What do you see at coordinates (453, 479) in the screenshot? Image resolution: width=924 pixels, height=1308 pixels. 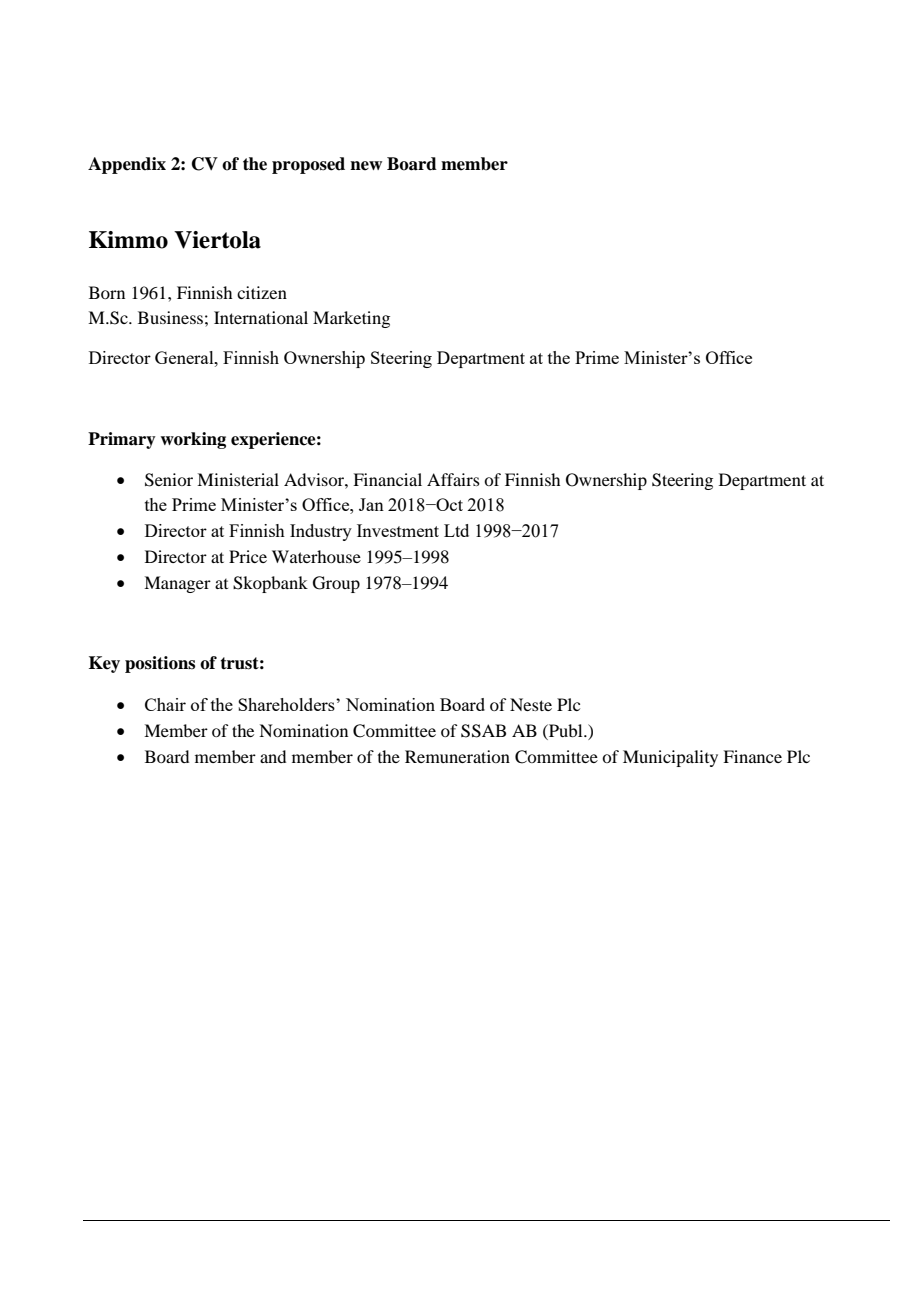 I see `Affairs` at bounding box center [453, 479].
